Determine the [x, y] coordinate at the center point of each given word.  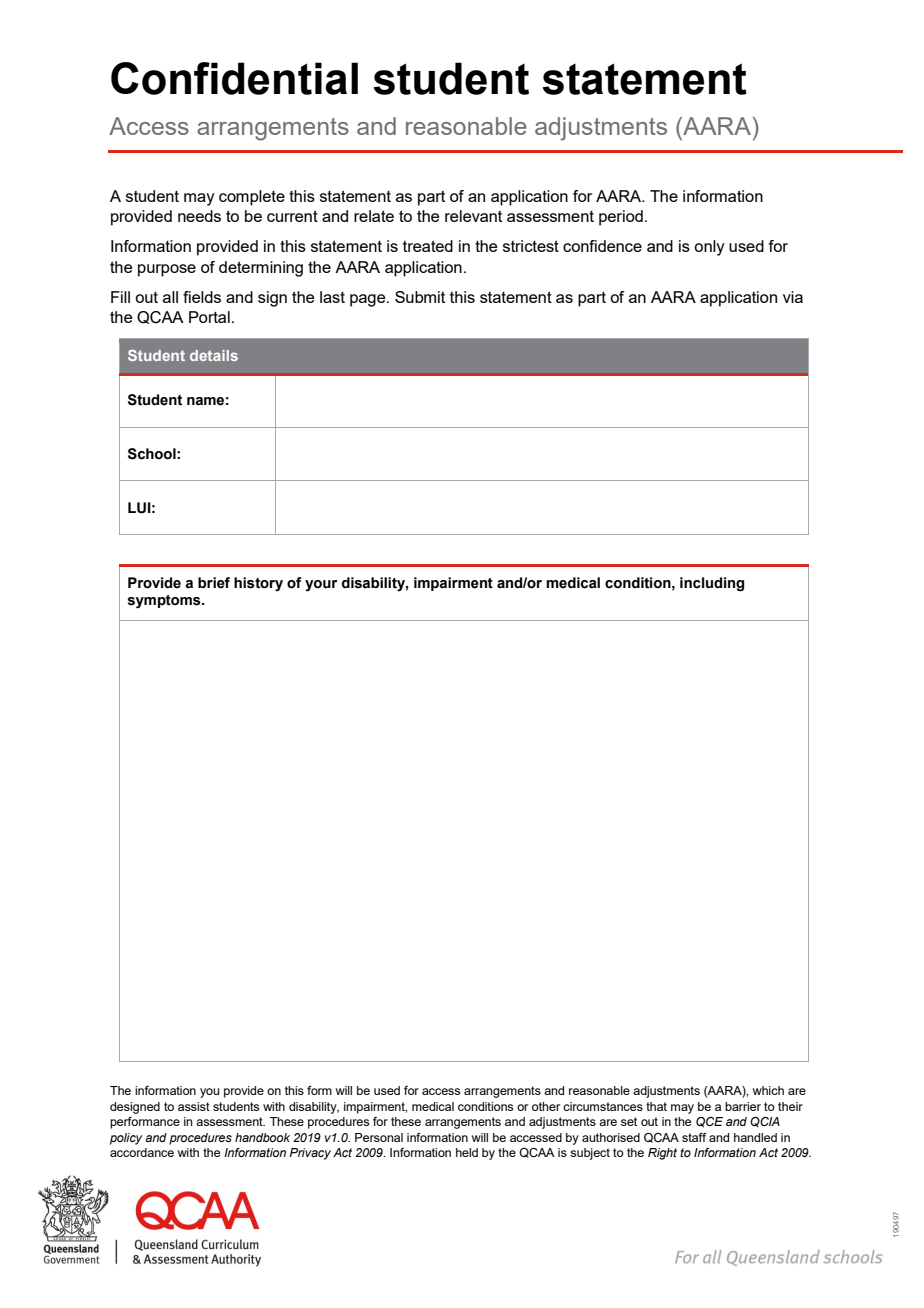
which [768, 1090]
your [321, 586]
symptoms [165, 602]
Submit [420, 297]
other [546, 1106]
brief [214, 583]
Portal [209, 317]
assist [194, 1106]
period [621, 218]
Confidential [234, 78]
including [712, 584]
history [258, 584]
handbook [262, 1137]
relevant [473, 216]
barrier [743, 1106]
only [709, 248]
